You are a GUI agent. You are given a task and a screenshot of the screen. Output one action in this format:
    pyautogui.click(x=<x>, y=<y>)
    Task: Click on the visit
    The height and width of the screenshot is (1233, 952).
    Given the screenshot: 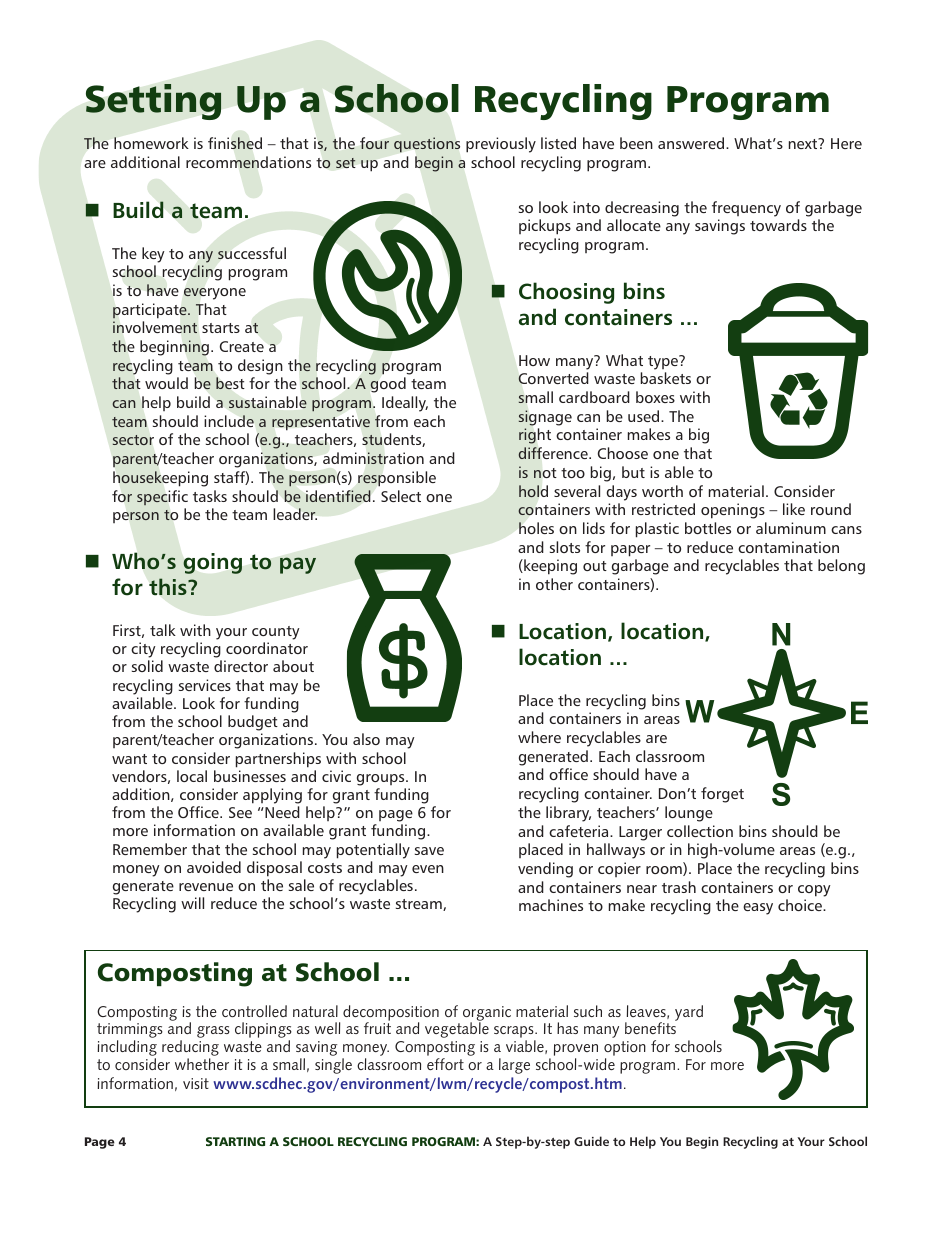 What is the action you would take?
    pyautogui.click(x=196, y=1083)
